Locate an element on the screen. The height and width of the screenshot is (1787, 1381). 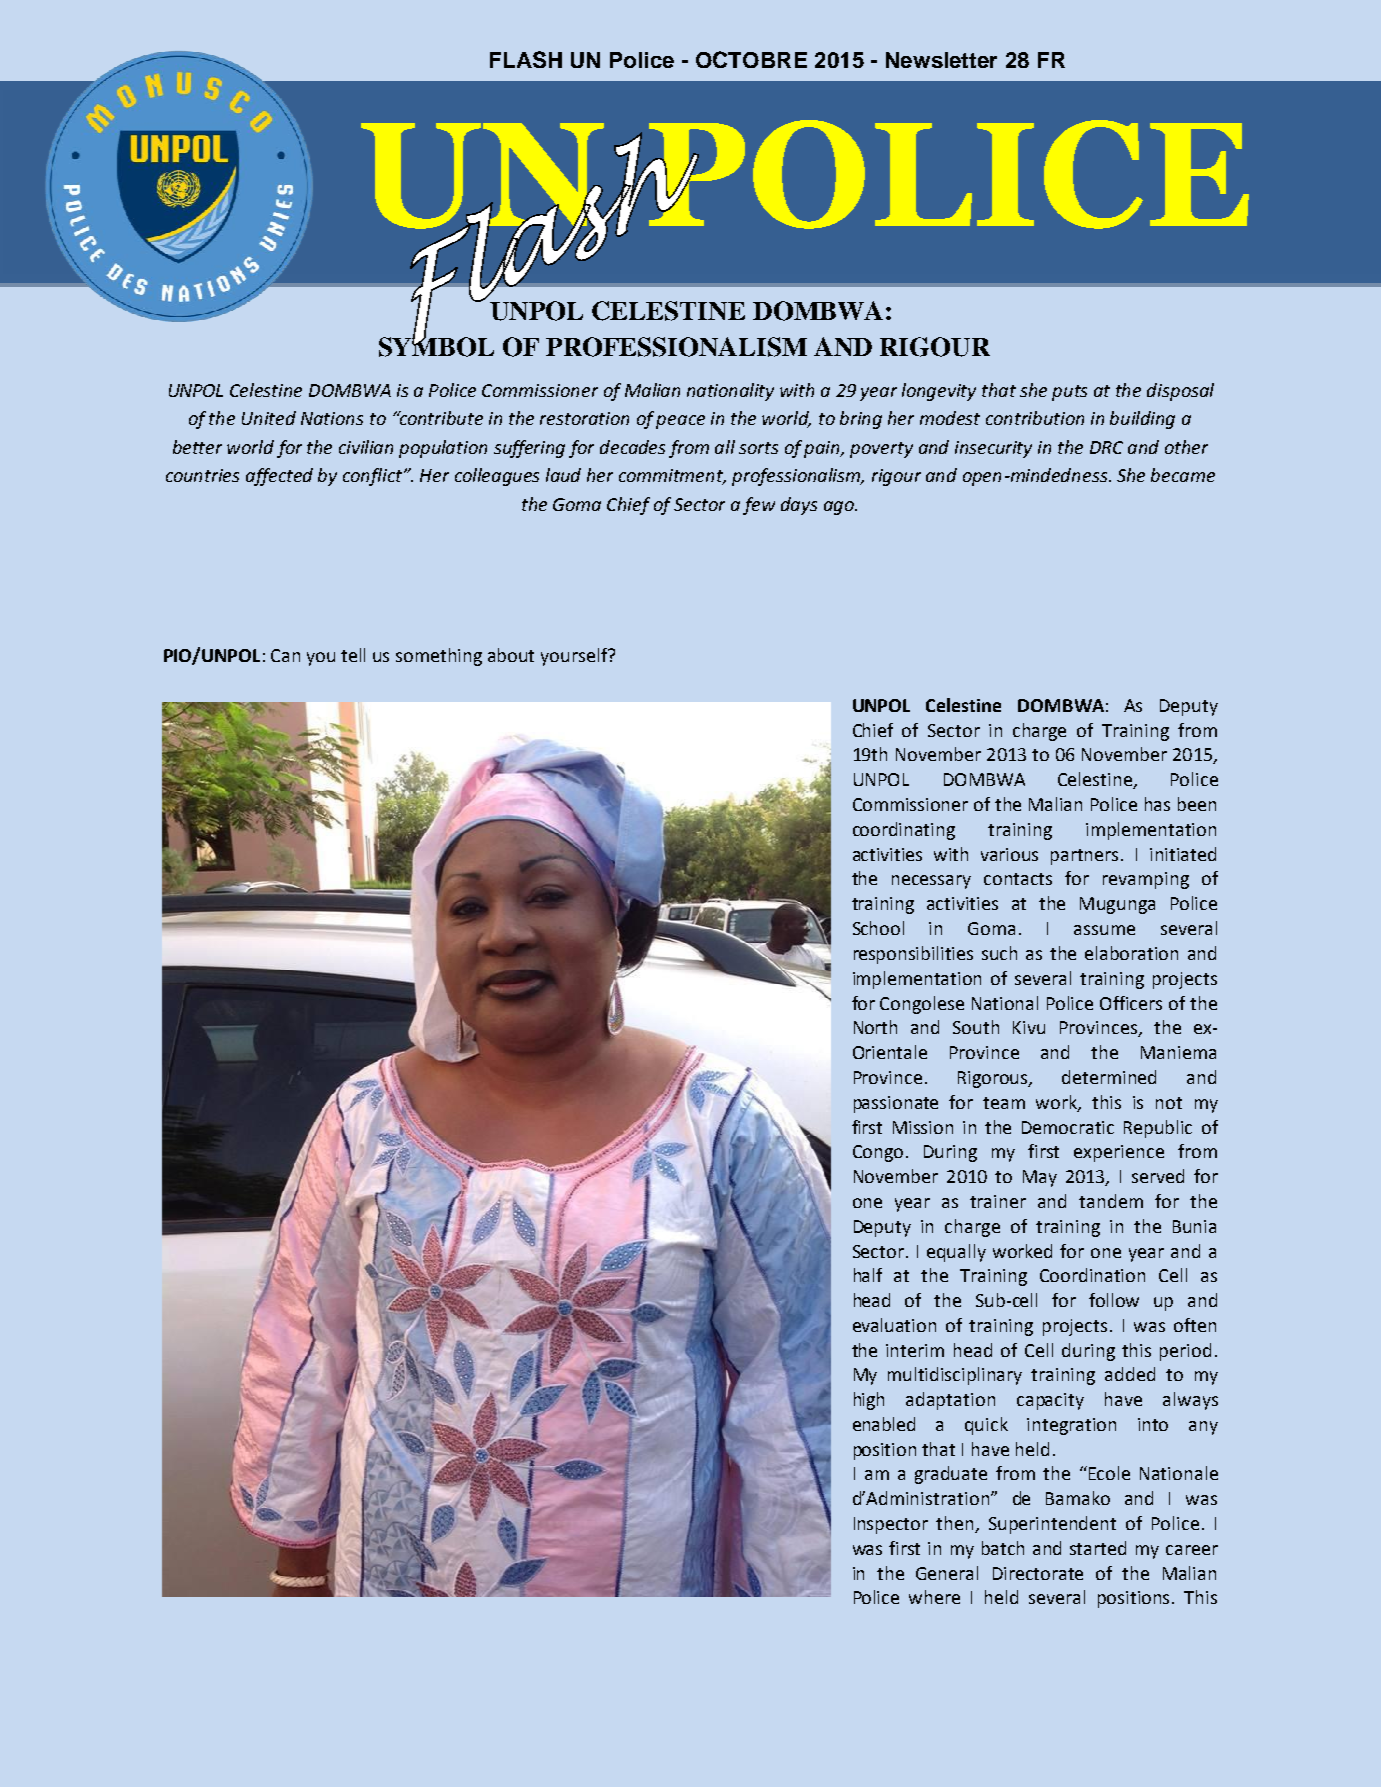
commitment is located at coordinates (672, 477).
